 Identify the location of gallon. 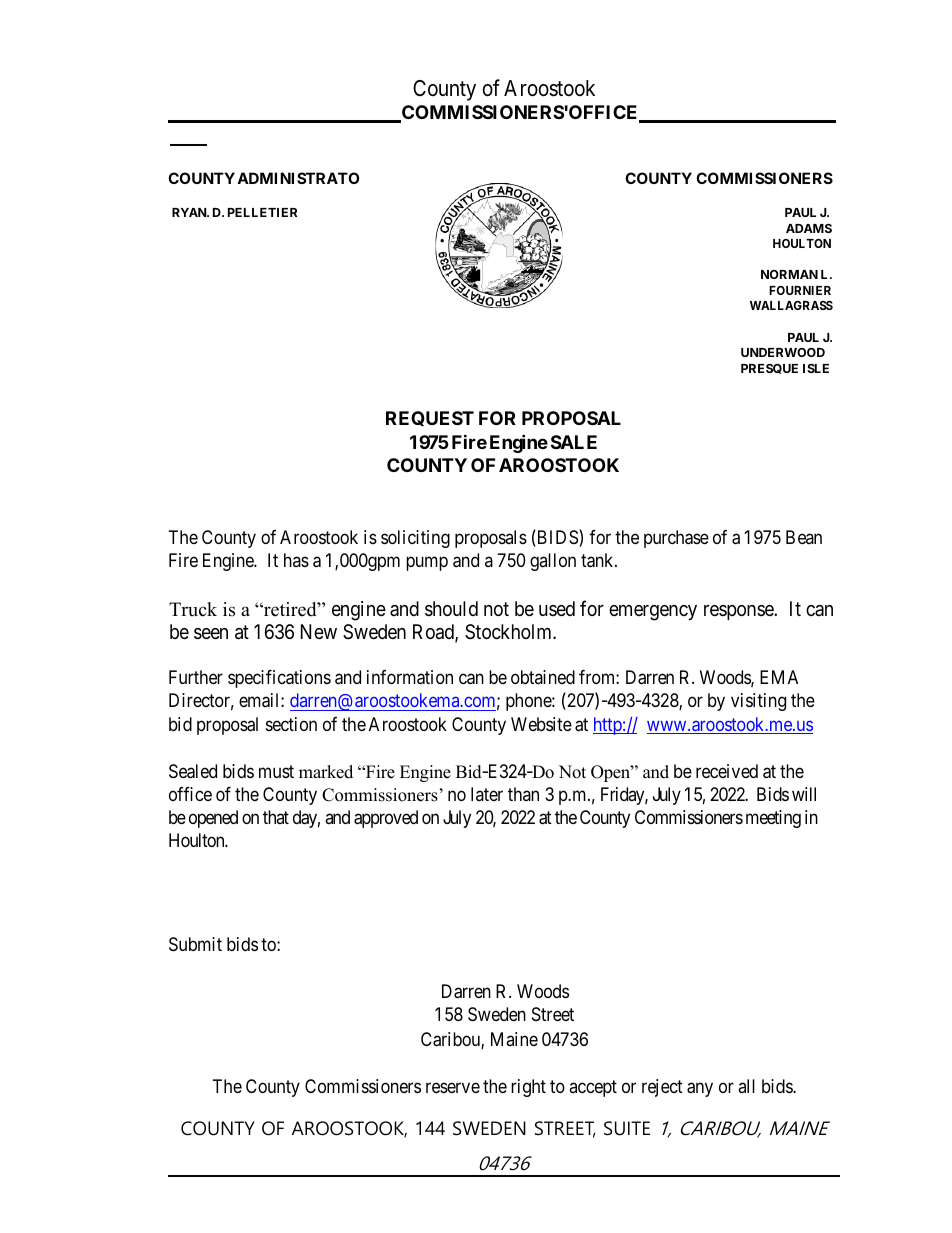
(553, 562).
